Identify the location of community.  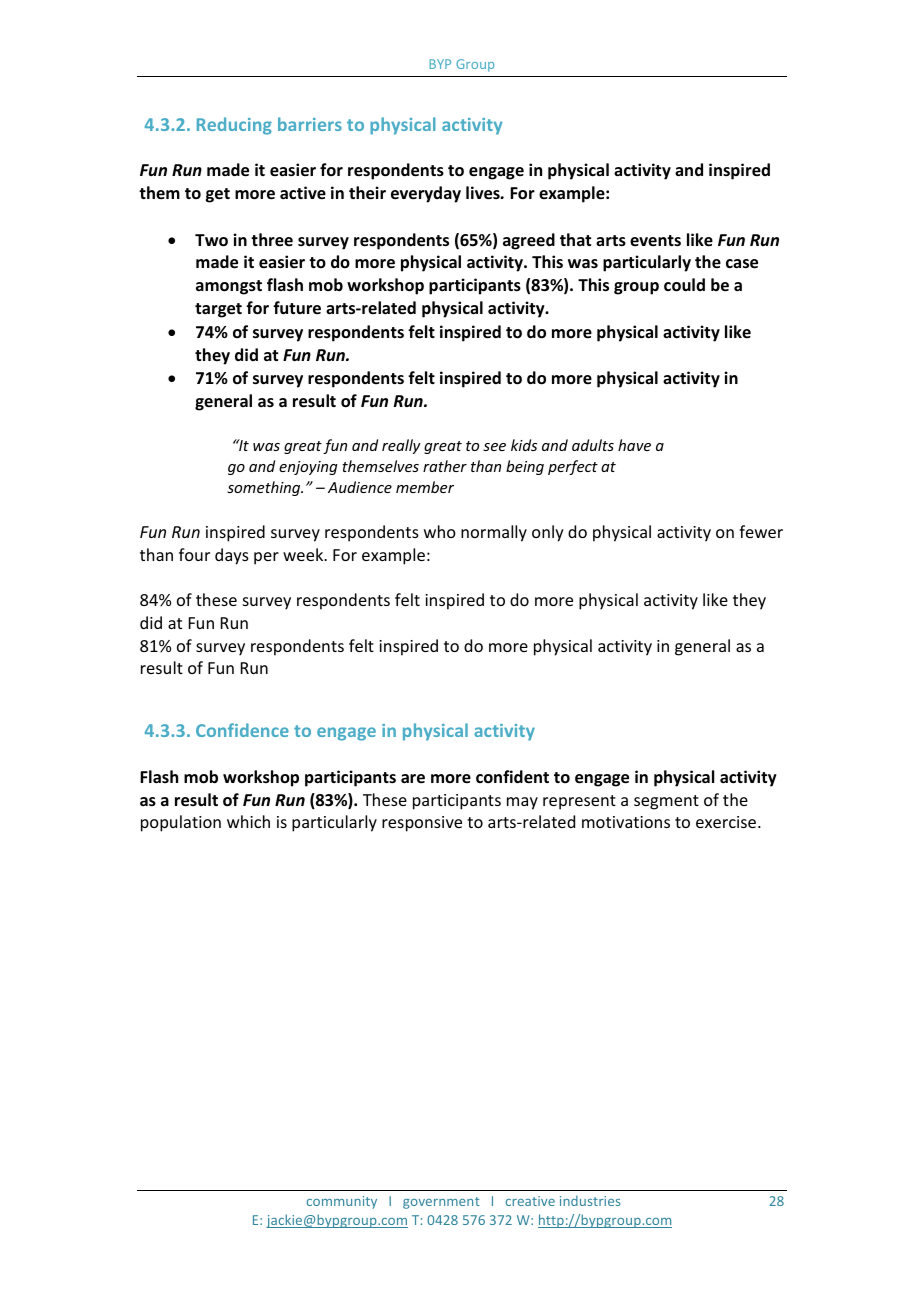
(342, 1202).
